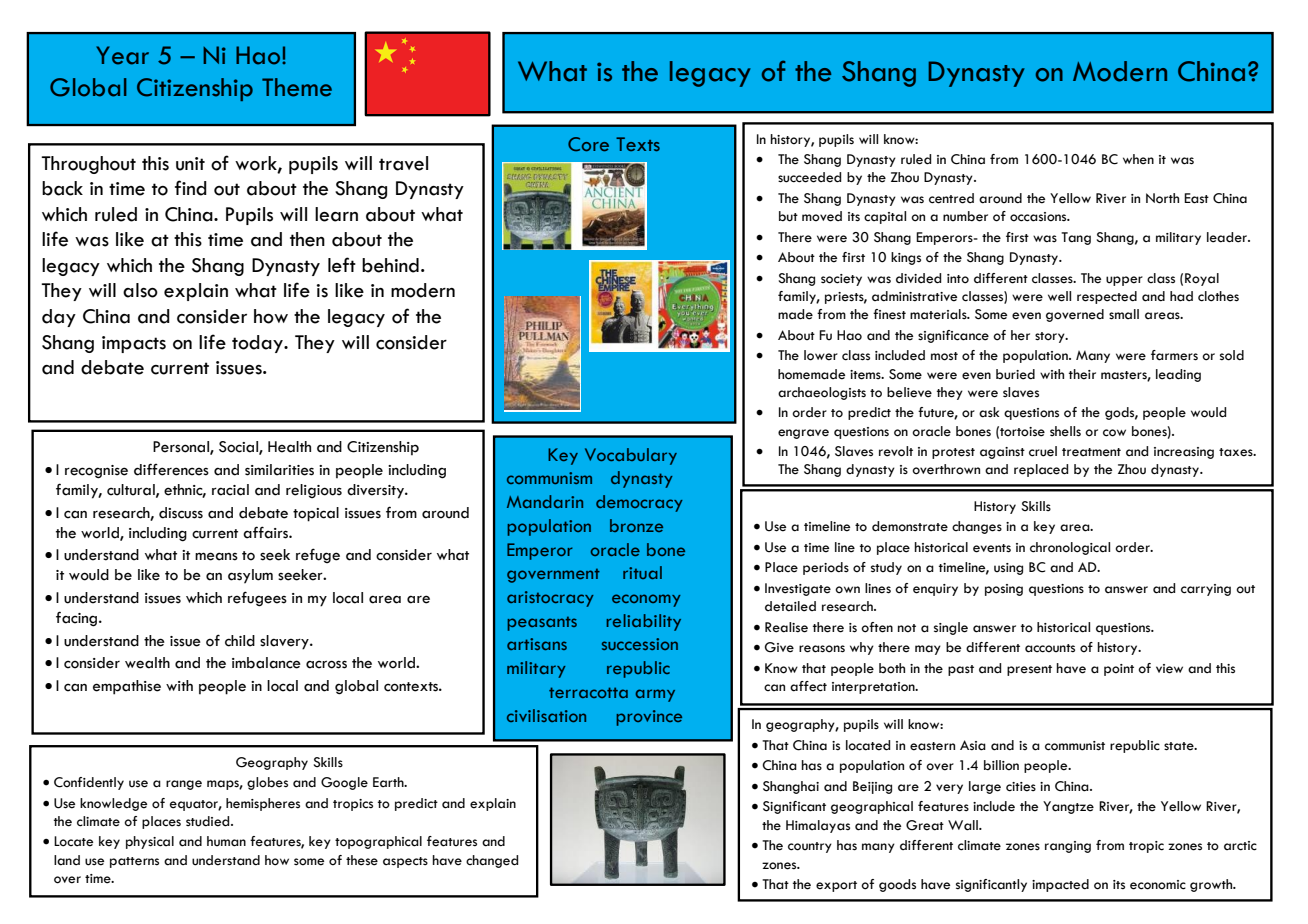  What do you see at coordinates (588, 144) in the screenshot?
I see `Core` at bounding box center [588, 144].
